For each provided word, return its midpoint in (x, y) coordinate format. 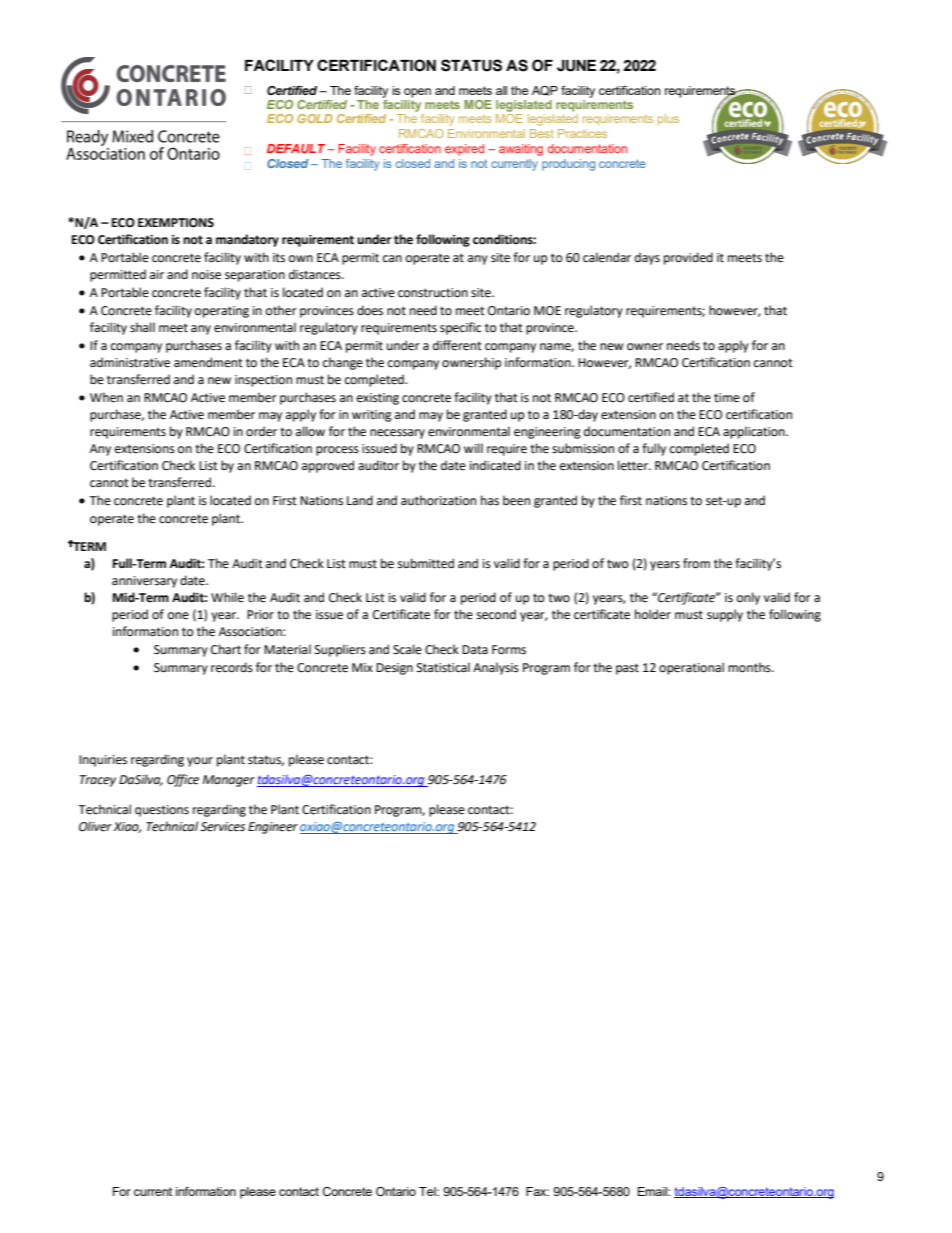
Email (653, 1191)
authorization (438, 500)
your (200, 762)
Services (222, 827)
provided (688, 258)
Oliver (95, 826)
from (696, 563)
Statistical (443, 667)
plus (668, 120)
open (417, 93)
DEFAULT (297, 148)
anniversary (144, 582)
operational (691, 668)
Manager (229, 781)
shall (142, 327)
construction (433, 293)
